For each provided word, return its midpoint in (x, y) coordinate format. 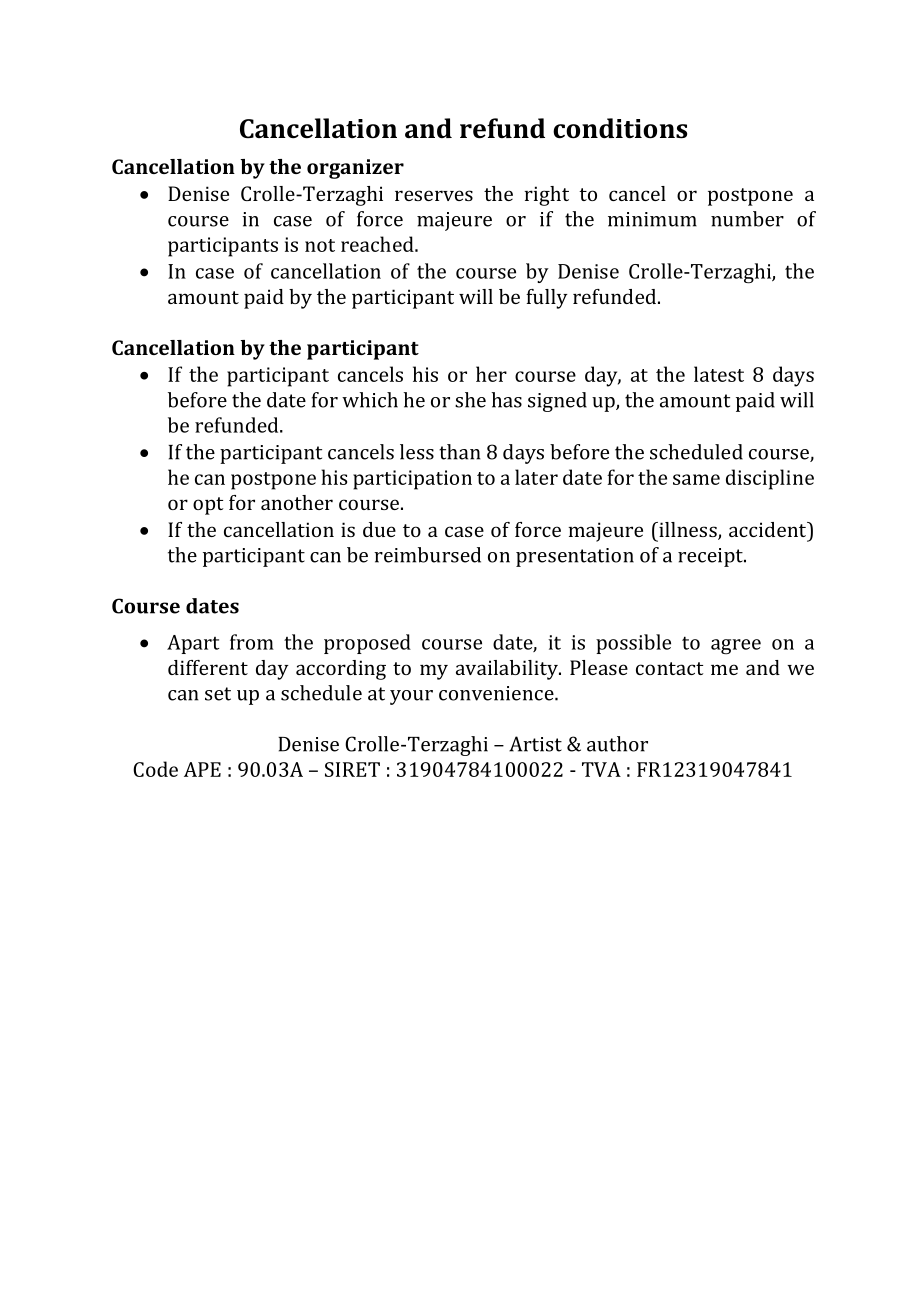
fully (547, 299)
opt (208, 506)
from (252, 642)
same (696, 479)
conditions (620, 128)
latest (719, 374)
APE (202, 769)
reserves (434, 195)
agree (736, 647)
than (460, 452)
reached (378, 244)
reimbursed (427, 555)
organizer (355, 169)
